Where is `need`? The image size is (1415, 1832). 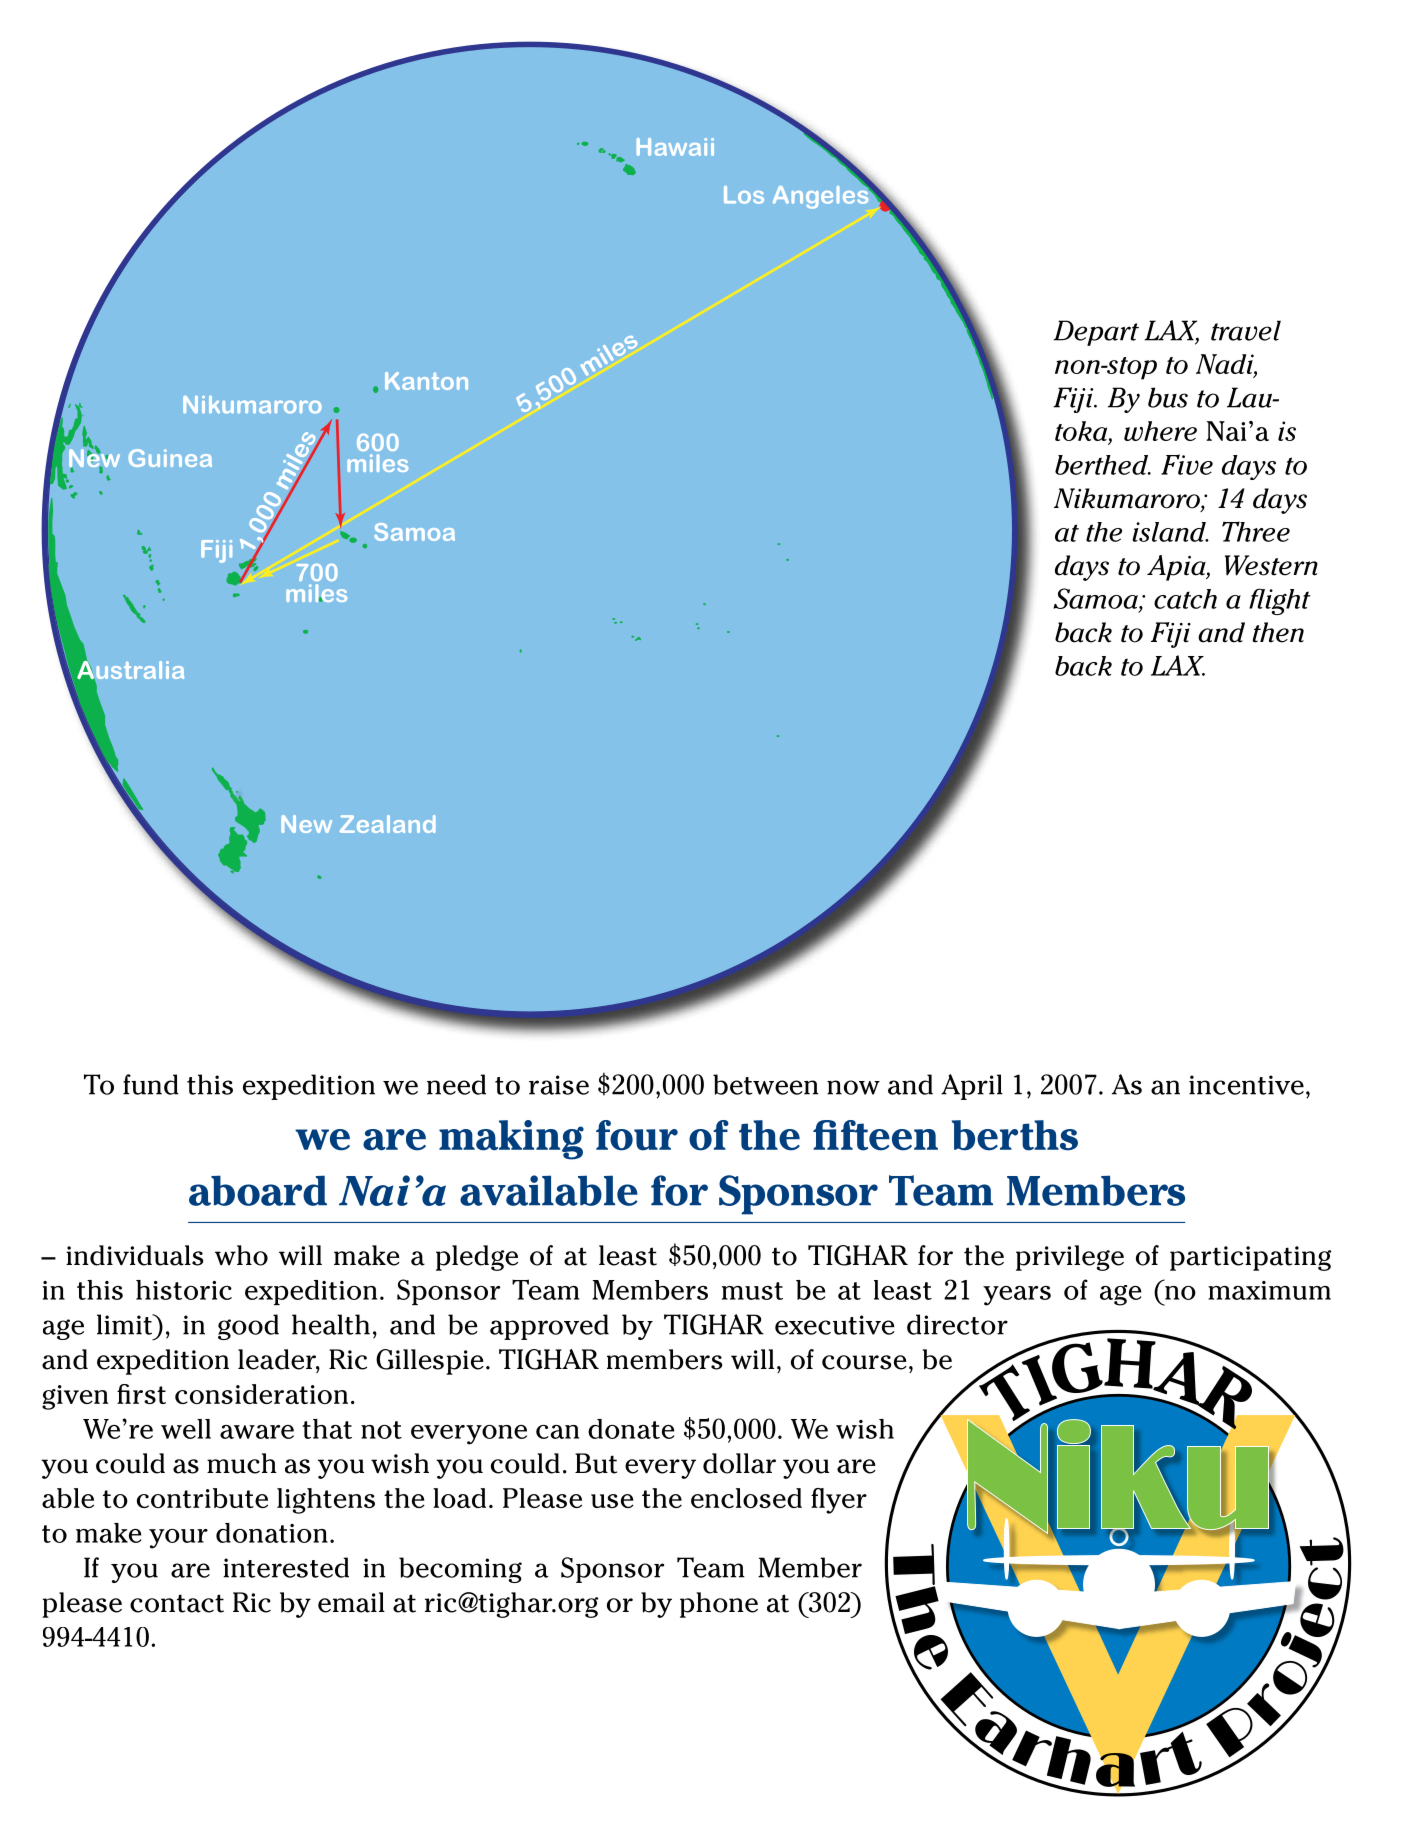
need is located at coordinates (456, 1084).
